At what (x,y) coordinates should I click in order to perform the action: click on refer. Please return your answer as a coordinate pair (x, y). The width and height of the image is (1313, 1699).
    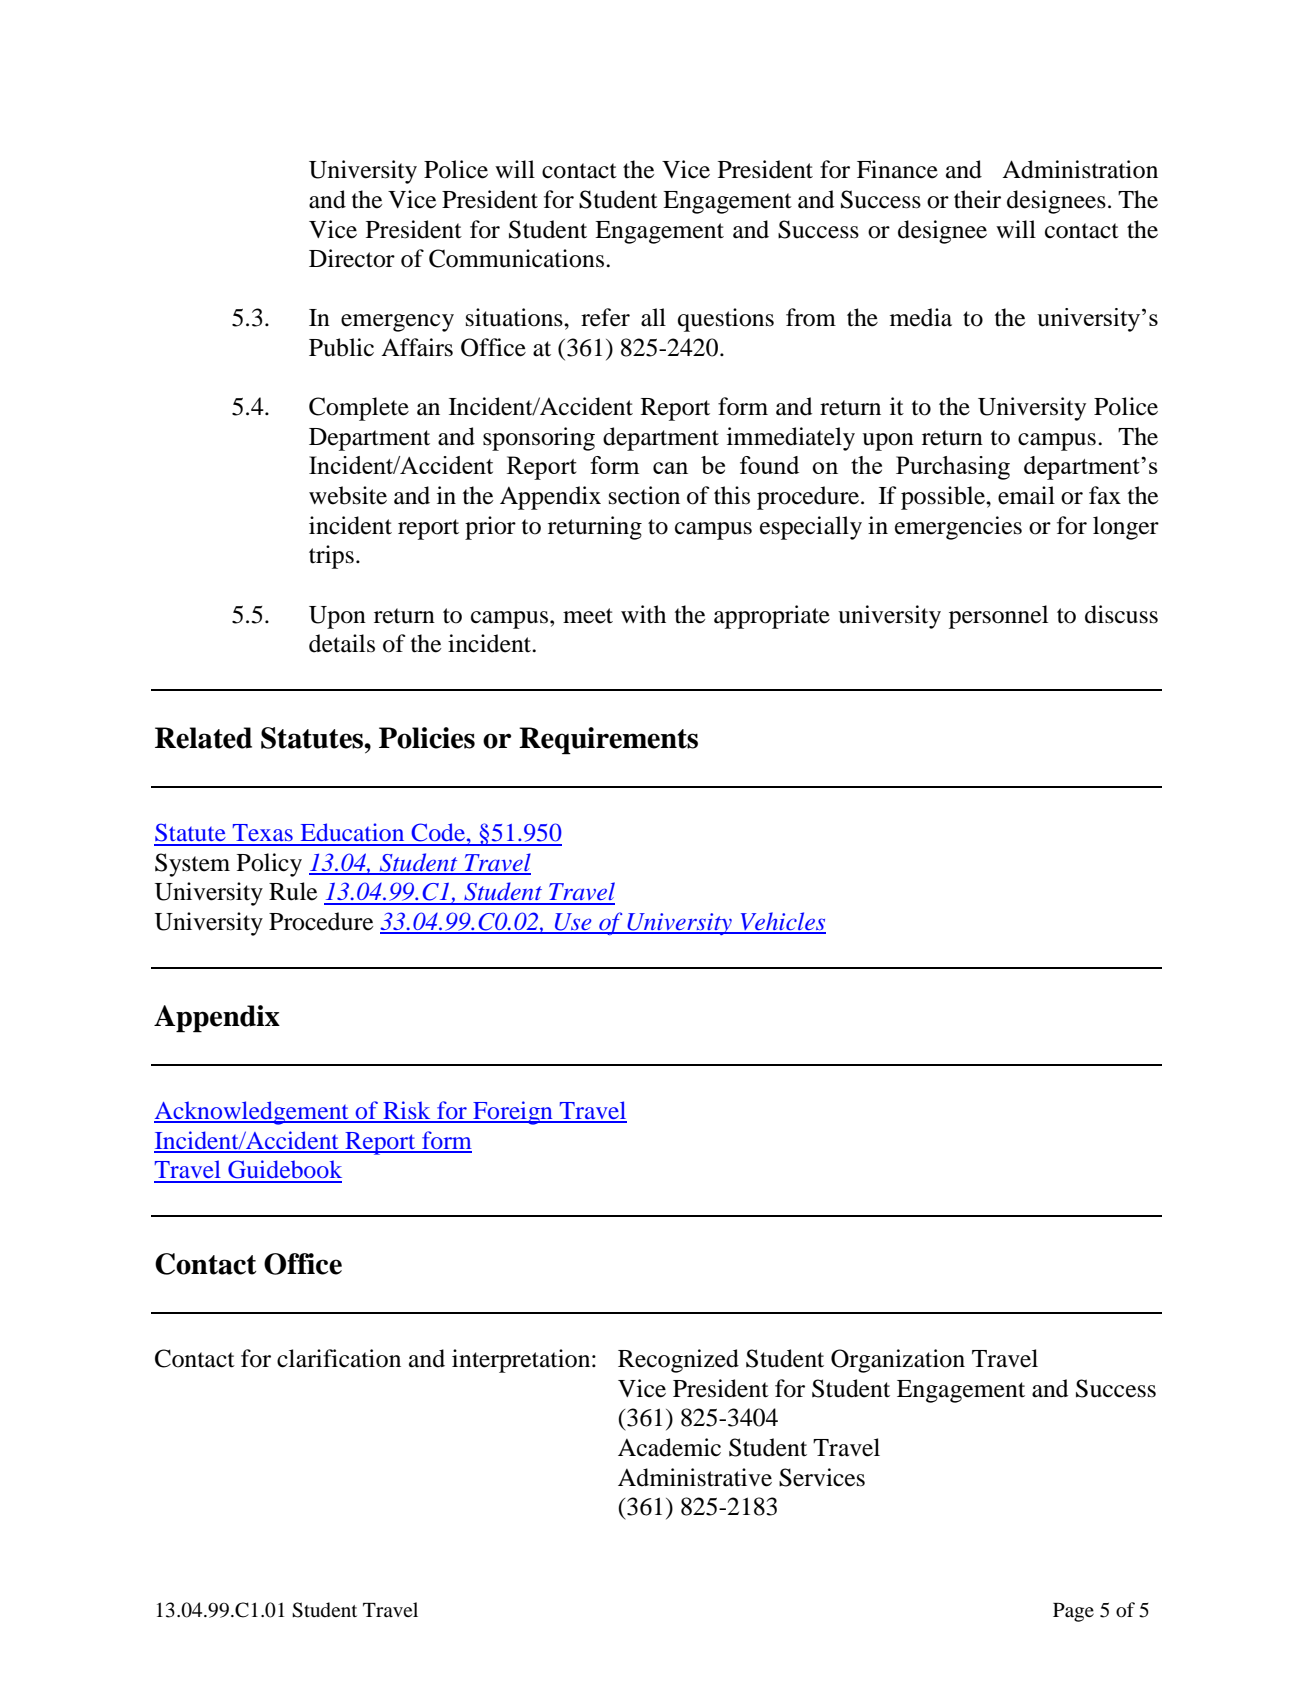
    Looking at the image, I should click on (605, 317).
